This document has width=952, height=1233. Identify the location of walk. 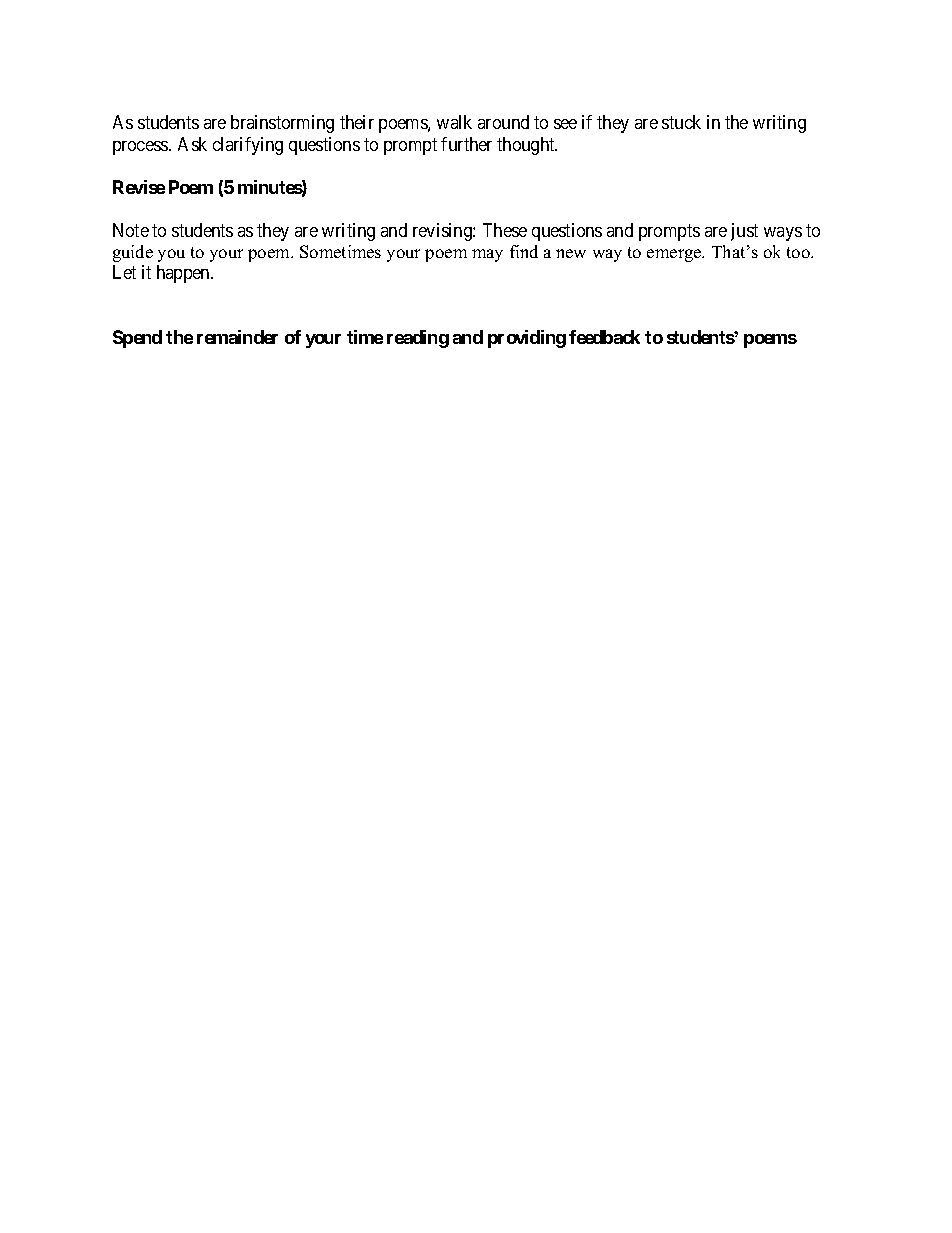
(454, 122).
